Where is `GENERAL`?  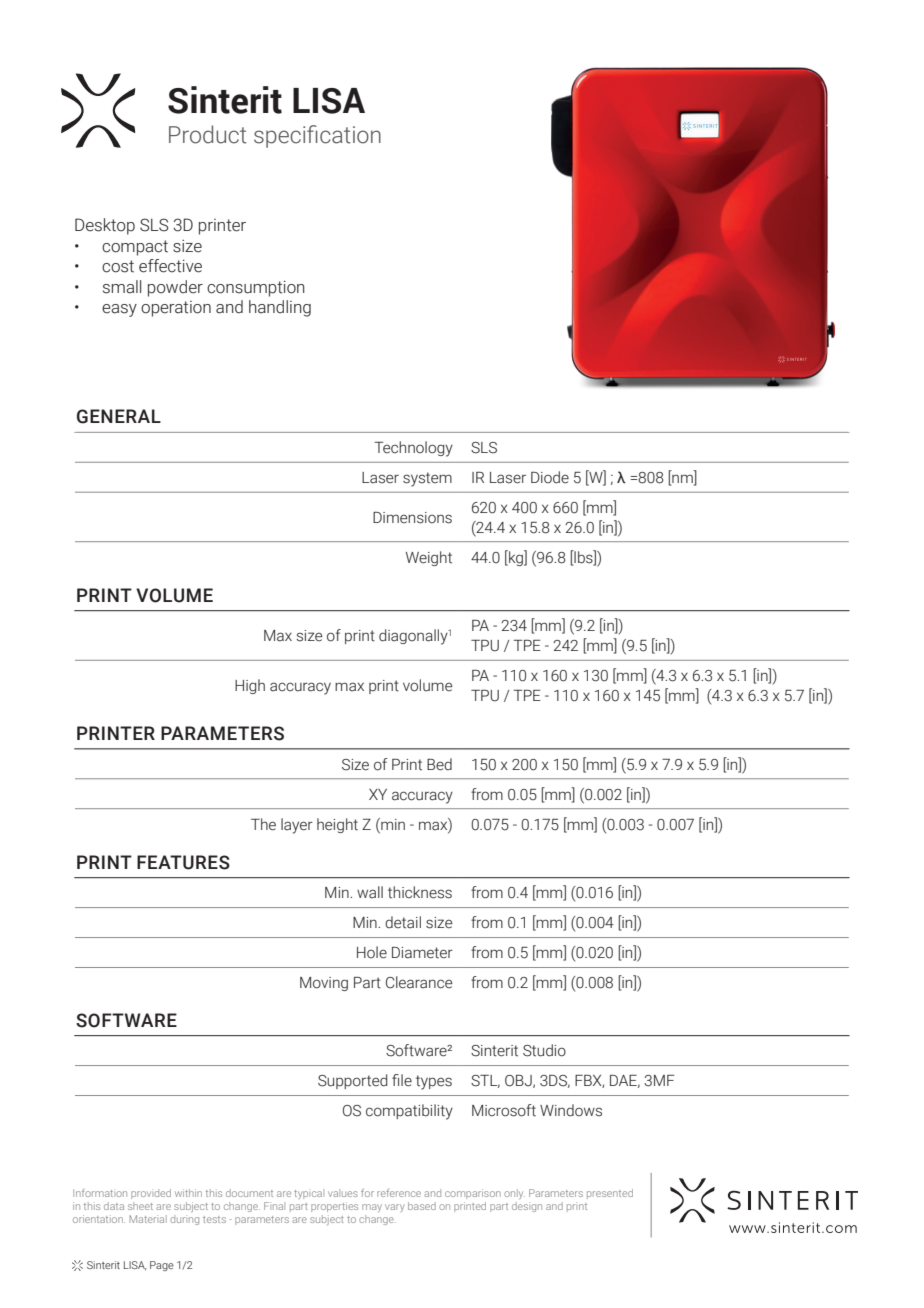
GENERAL is located at coordinates (119, 416).
